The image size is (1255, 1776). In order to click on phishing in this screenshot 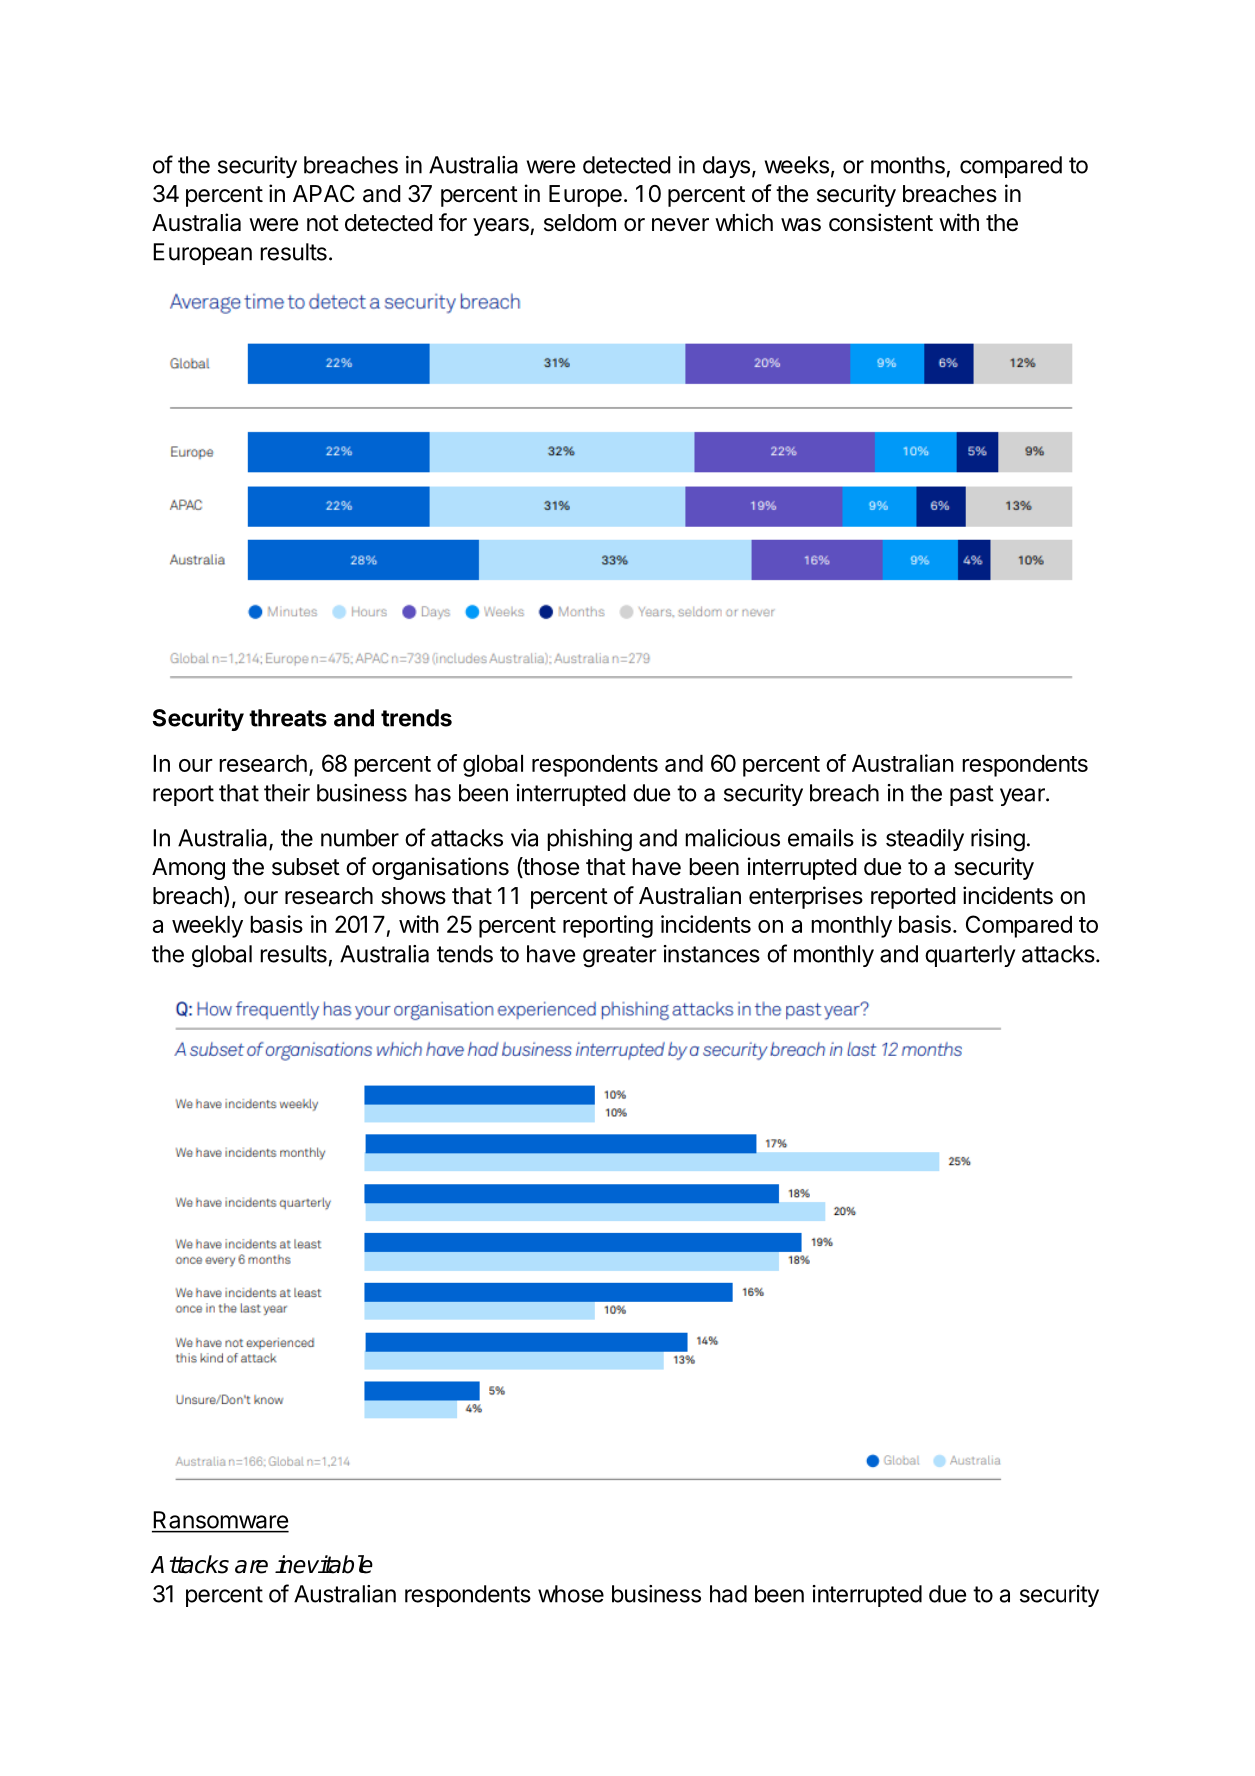, I will do `click(589, 840)`.
